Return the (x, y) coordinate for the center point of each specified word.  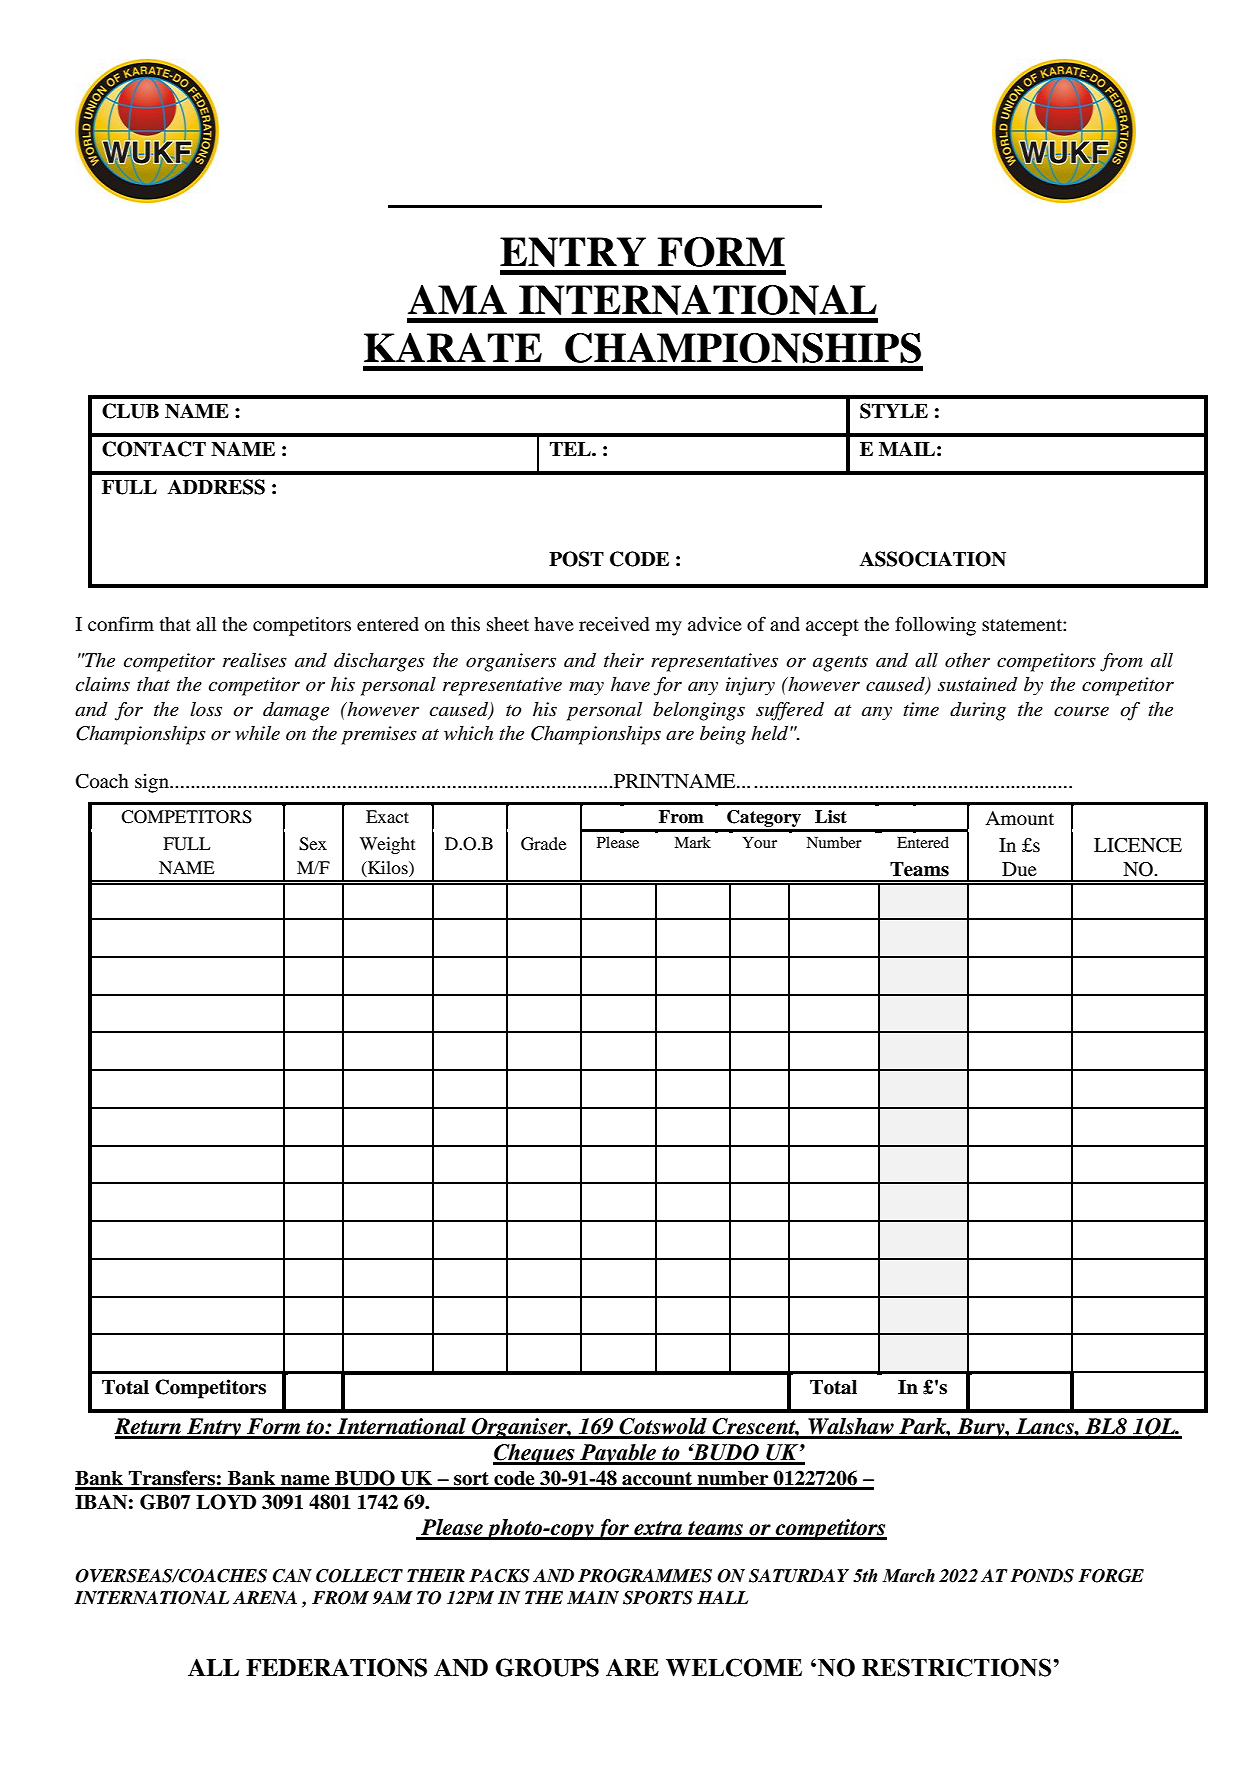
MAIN (593, 1597)
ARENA (265, 1597)
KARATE (453, 347)
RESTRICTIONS (956, 1667)
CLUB (130, 411)
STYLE (894, 411)
